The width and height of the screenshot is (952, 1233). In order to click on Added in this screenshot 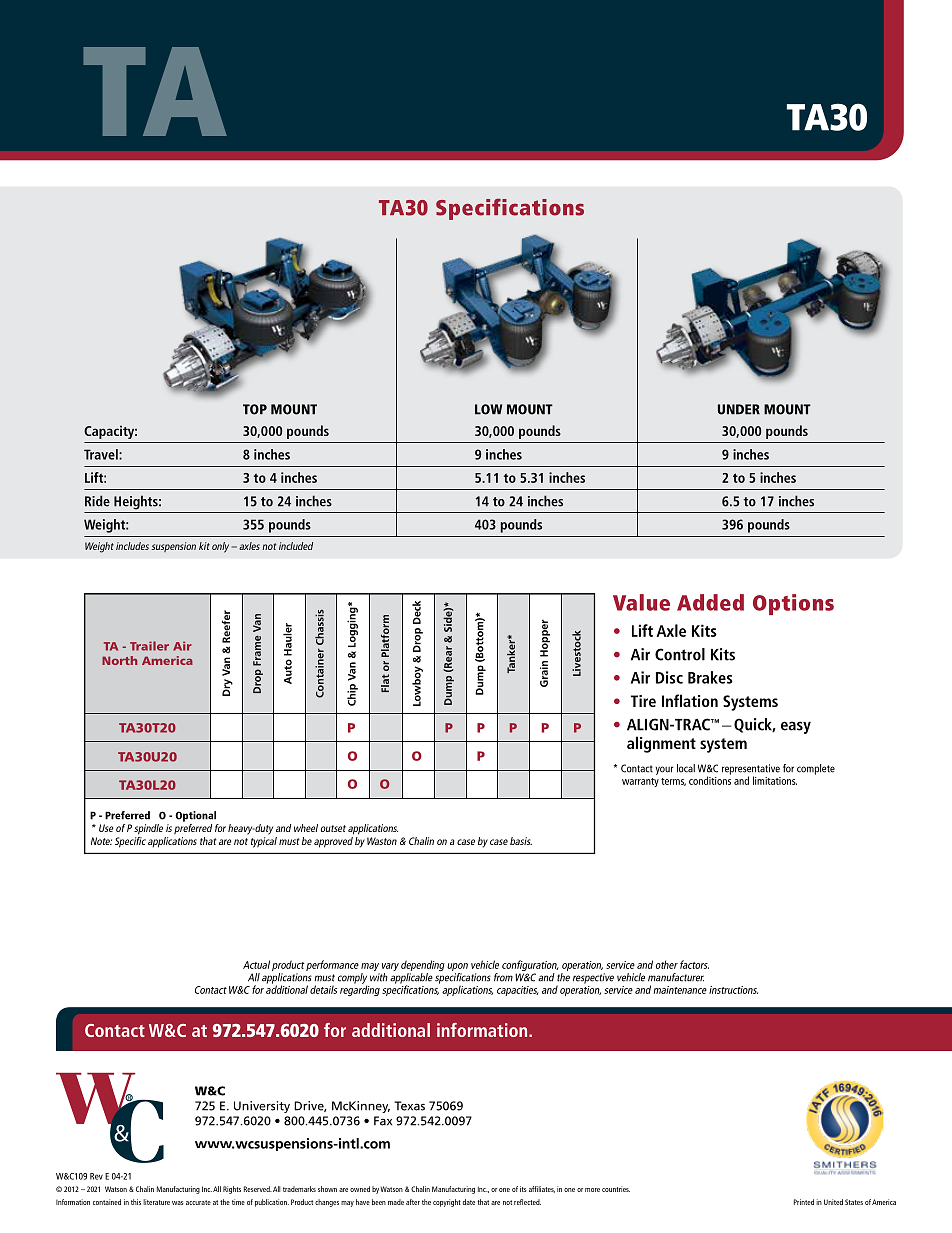, I will do `click(710, 602)`.
